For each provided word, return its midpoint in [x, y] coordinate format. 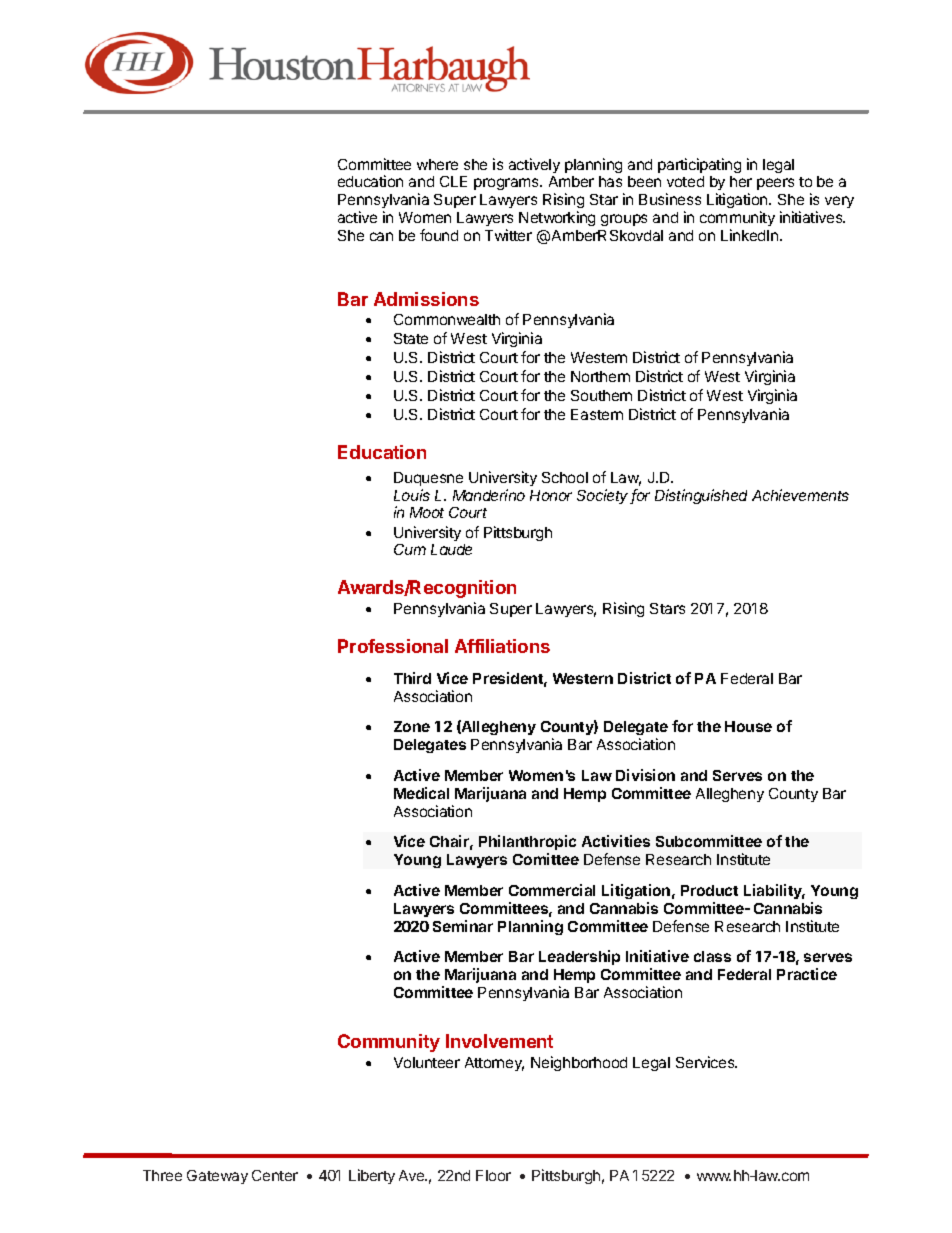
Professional [393, 646]
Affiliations [502, 646]
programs [508, 184]
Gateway [217, 1177]
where [437, 164]
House [748, 726]
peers [775, 184]
